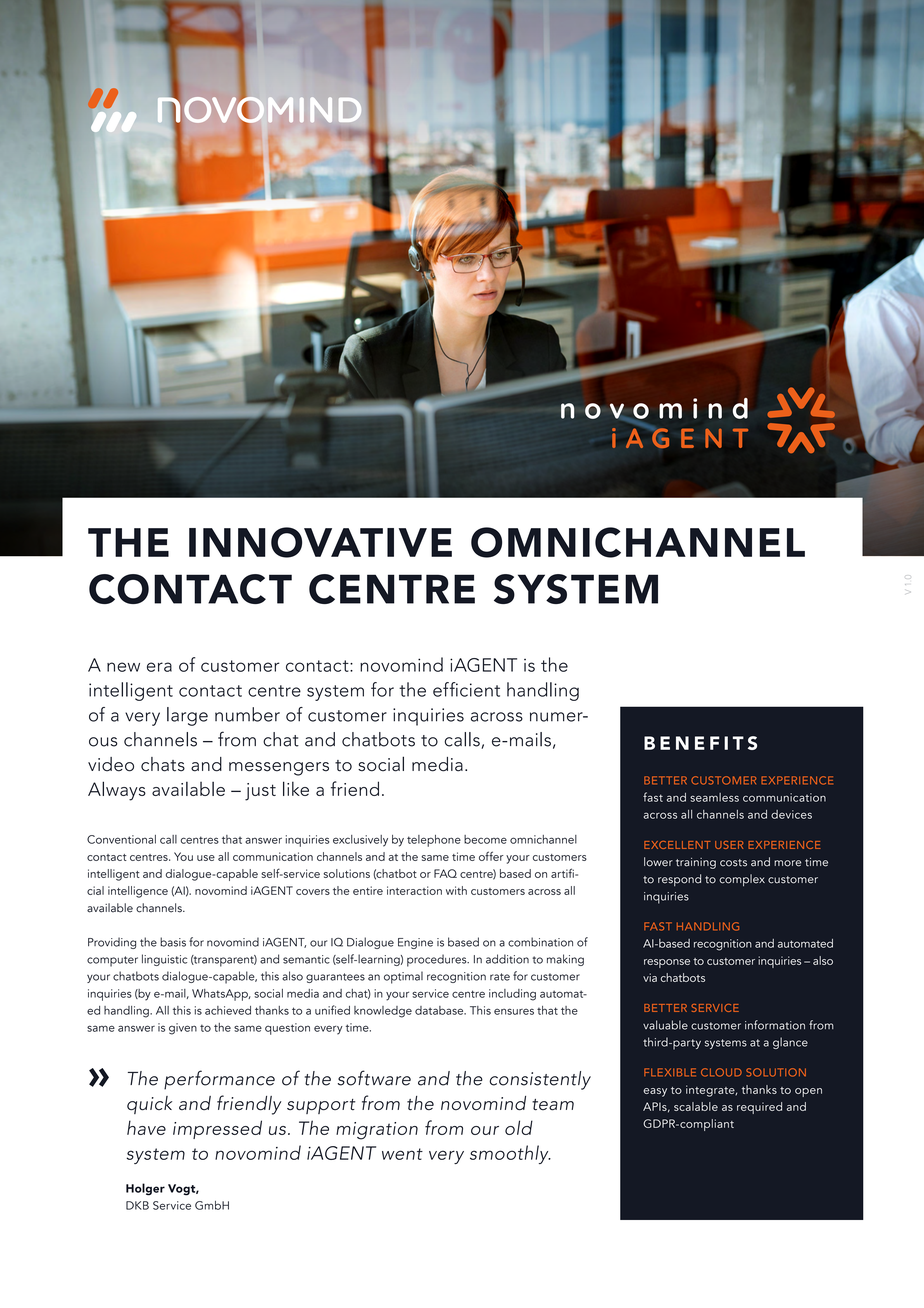  Describe the element at coordinates (667, 963) in the screenshot. I see `response` at that location.
